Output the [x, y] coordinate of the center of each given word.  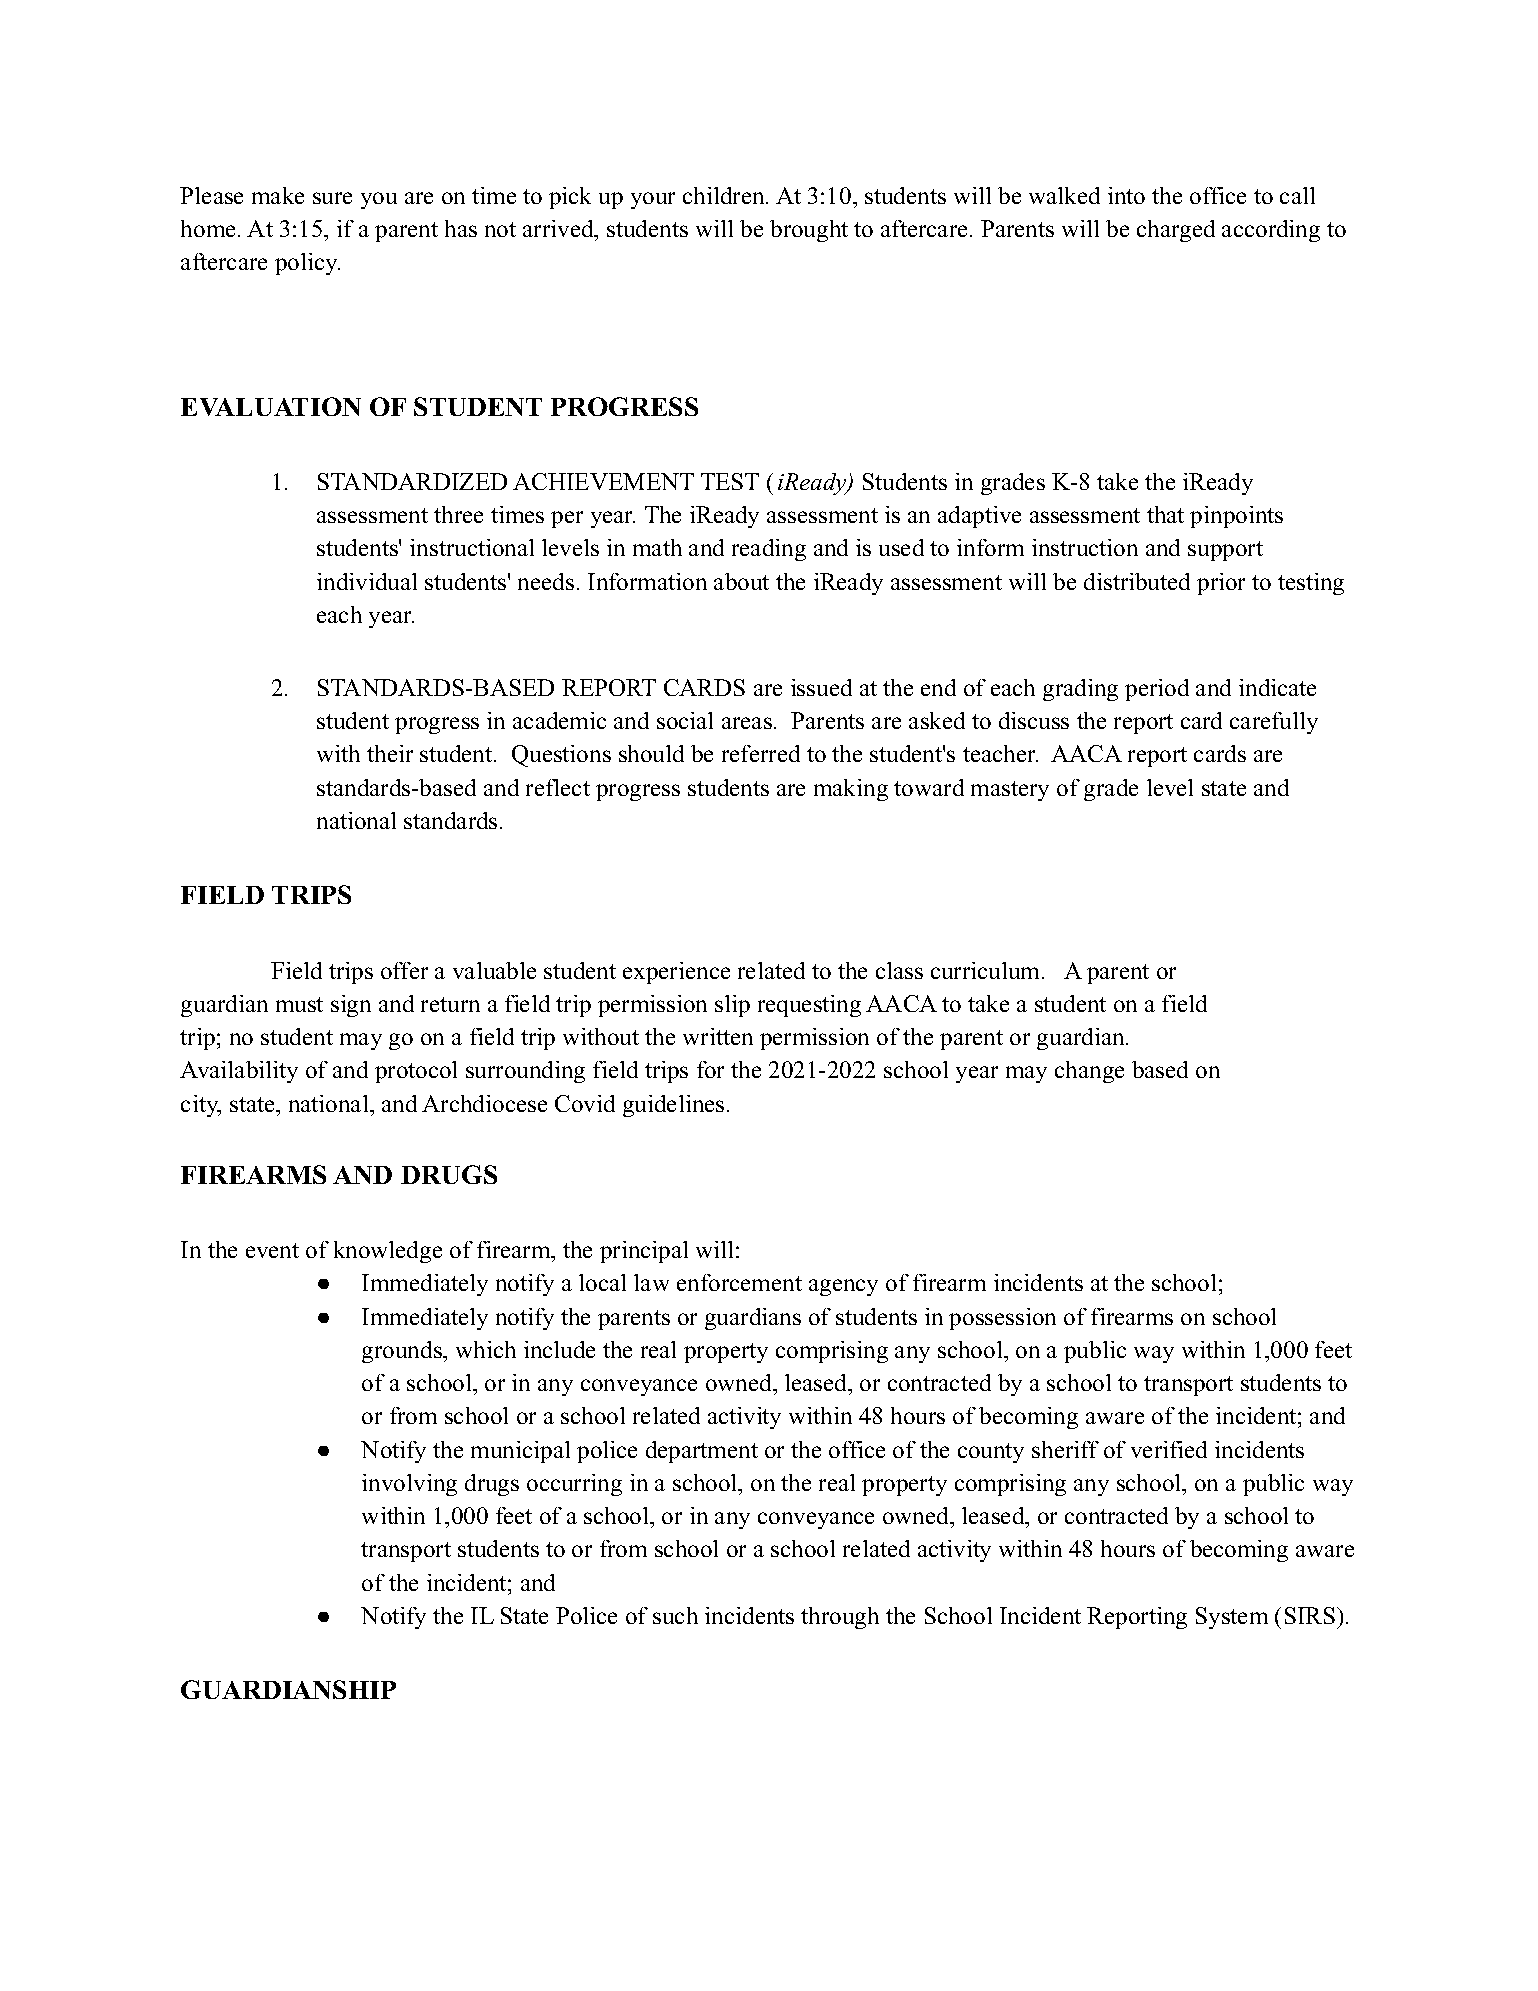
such [675, 1615]
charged [1176, 231]
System [1232, 1618]
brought [809, 231]
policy [307, 264]
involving [409, 1485]
